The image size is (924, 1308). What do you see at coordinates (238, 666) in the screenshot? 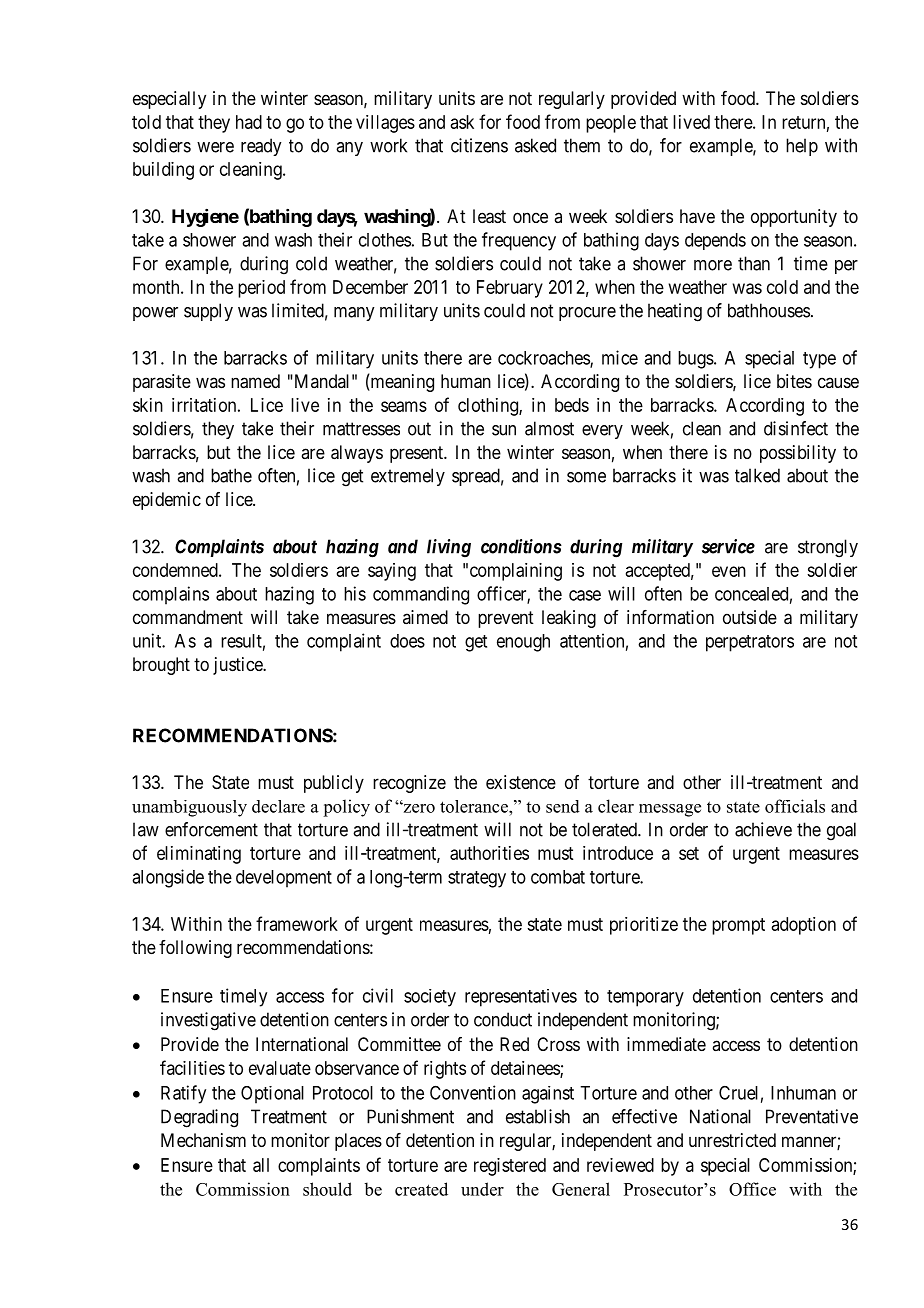
I see `justice` at bounding box center [238, 666].
